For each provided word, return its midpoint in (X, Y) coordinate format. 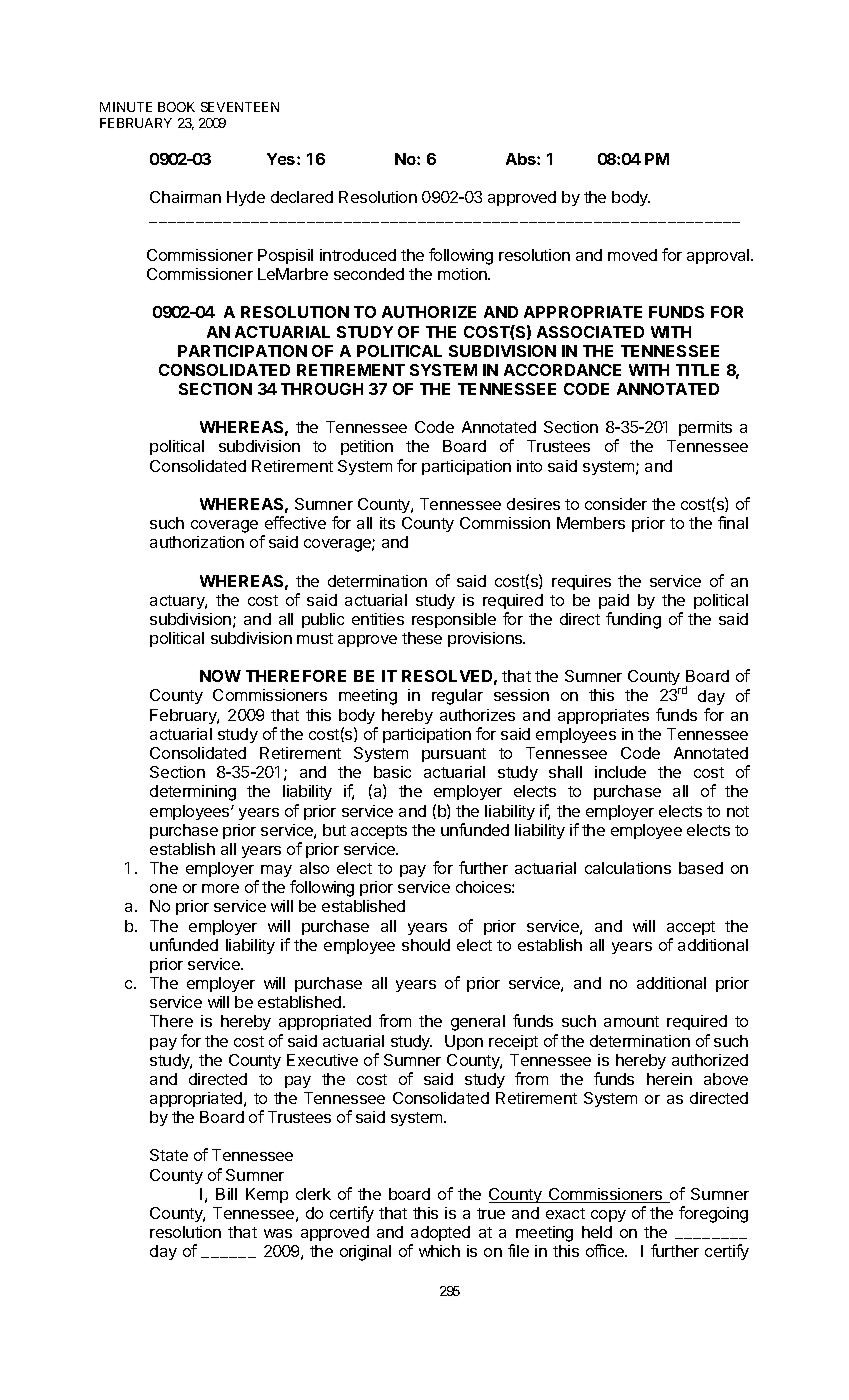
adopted (440, 1235)
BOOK (176, 107)
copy (608, 1216)
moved (632, 255)
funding (633, 620)
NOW (220, 676)
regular (457, 697)
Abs (522, 159)
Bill (226, 1194)
